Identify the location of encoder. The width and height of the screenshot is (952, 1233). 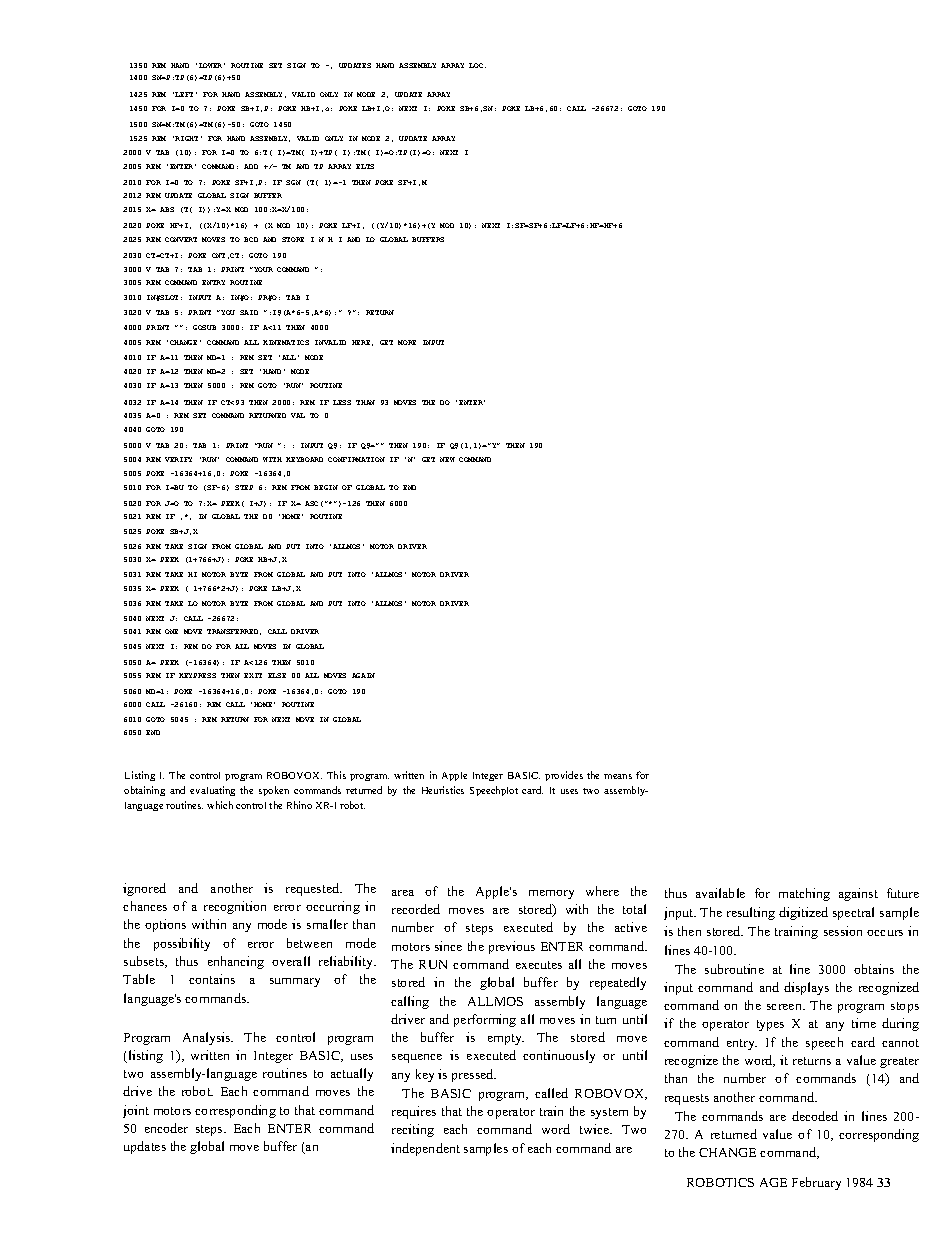
(166, 1128).
